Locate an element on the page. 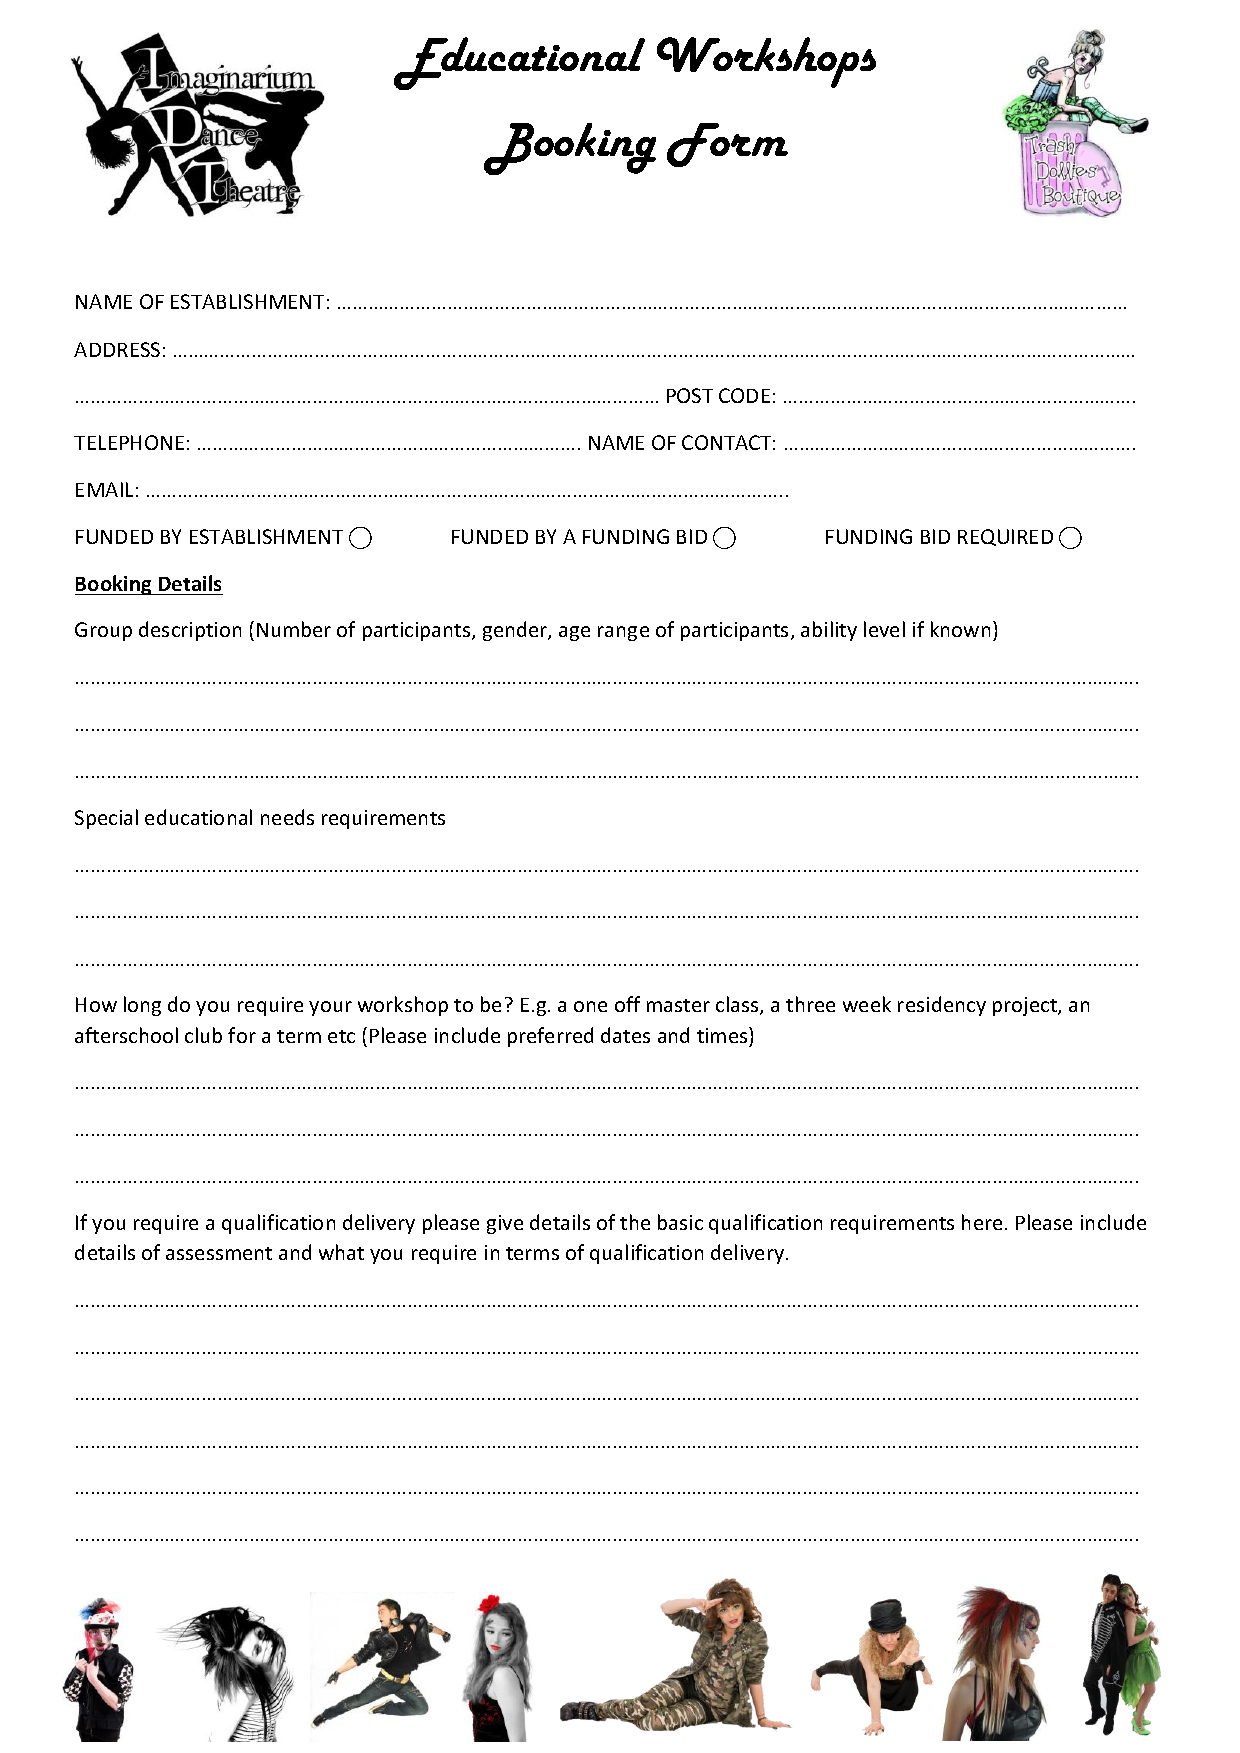 Image resolution: width=1240 pixels, height=1753 pixels. give is located at coordinates (505, 1224).
